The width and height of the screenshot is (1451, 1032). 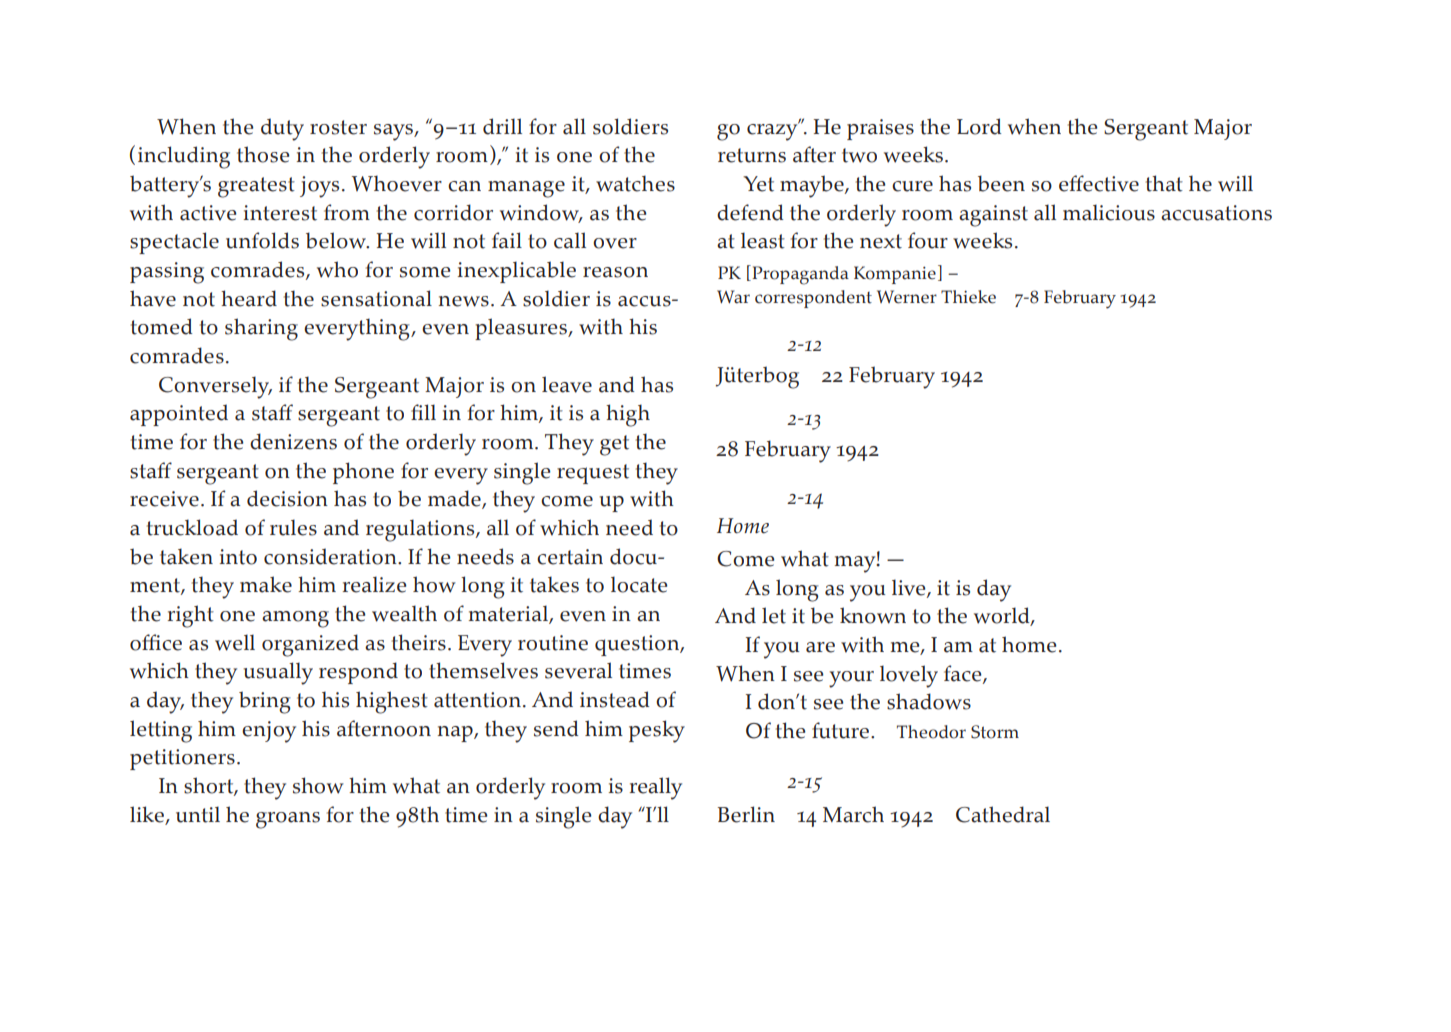 What do you see at coordinates (287, 498) in the screenshot?
I see `decision` at bounding box center [287, 498].
